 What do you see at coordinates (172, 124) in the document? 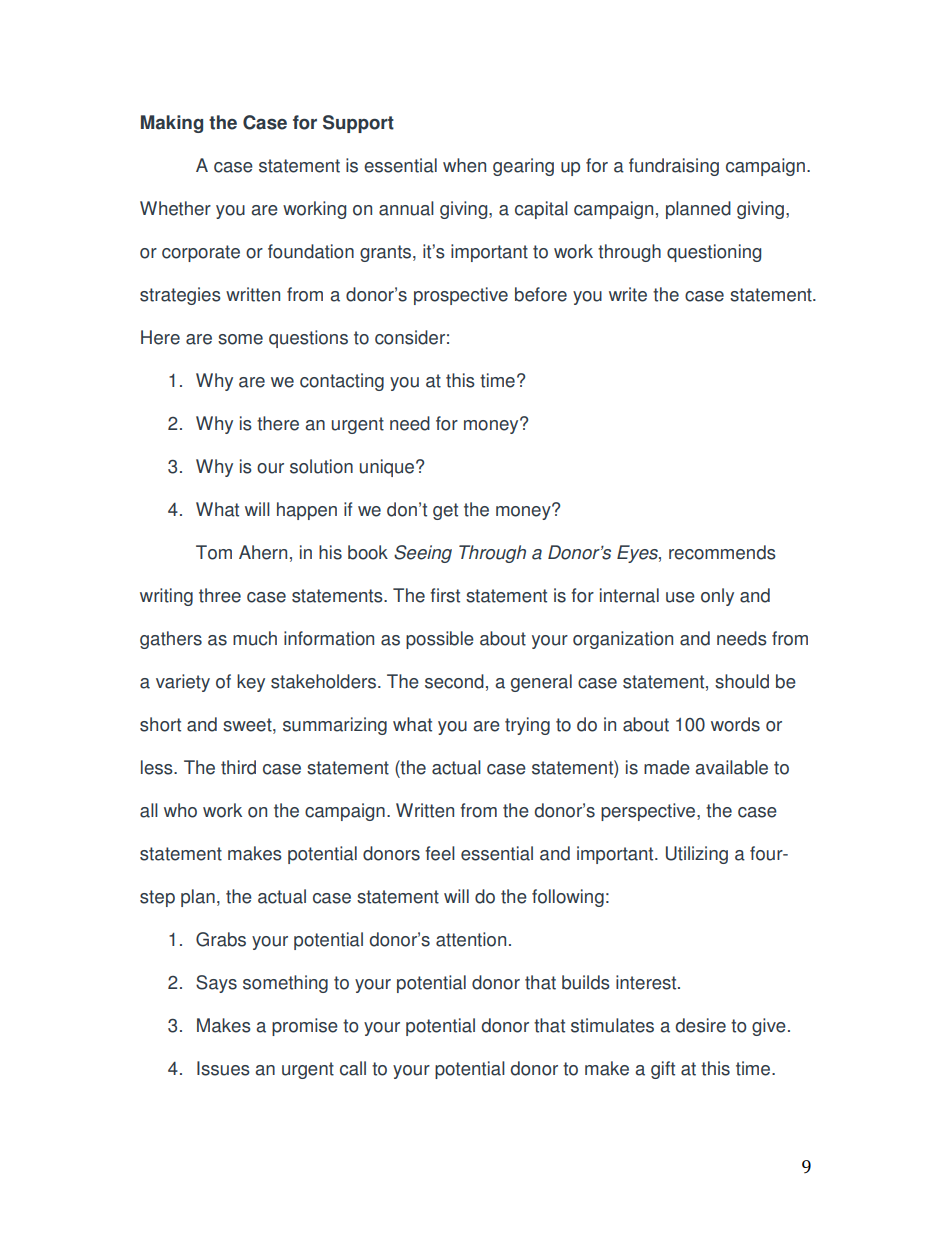
I see `Making` at bounding box center [172, 124].
